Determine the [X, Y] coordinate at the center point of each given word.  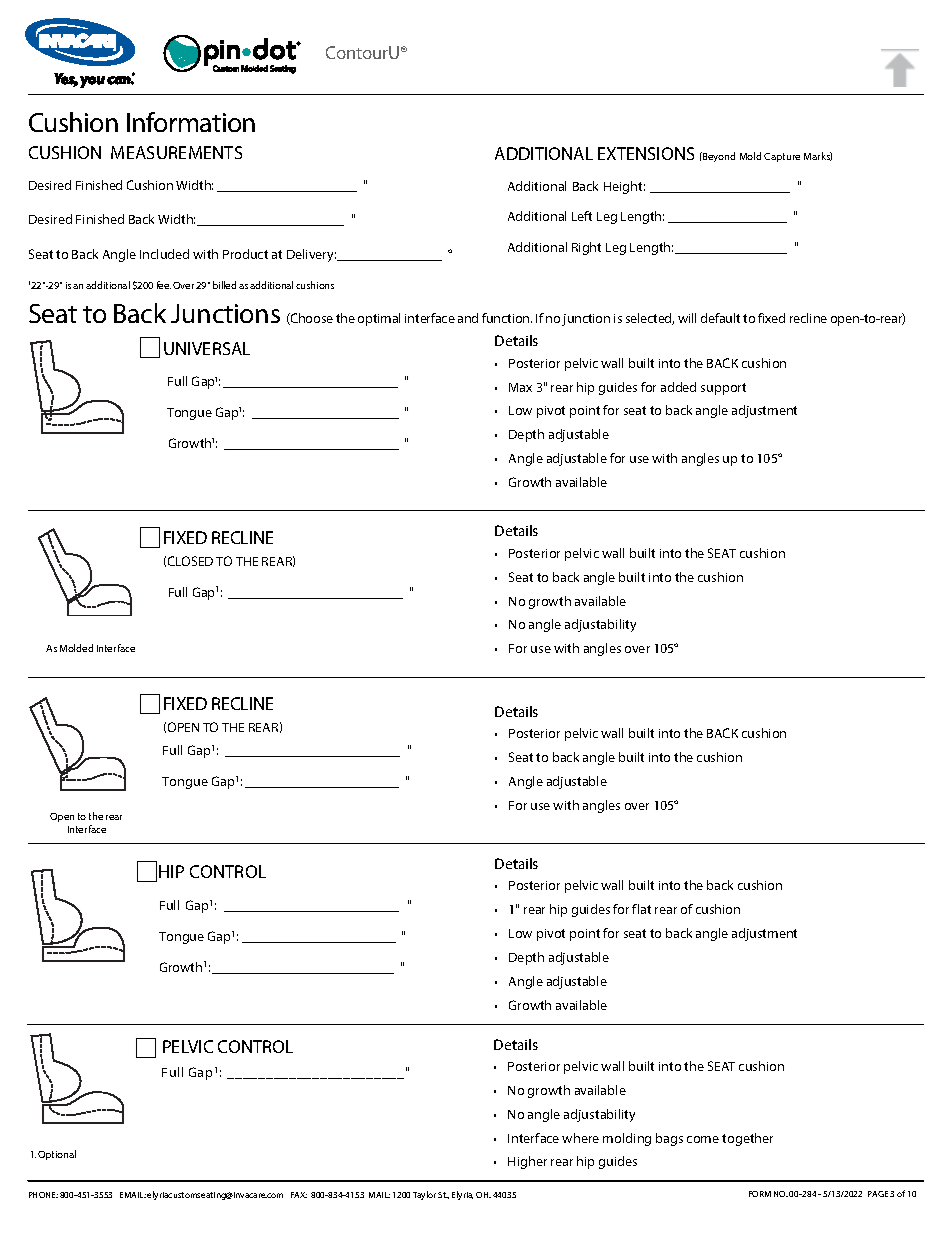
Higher [527, 1162]
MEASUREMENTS [176, 152]
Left [582, 216]
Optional [57, 1155]
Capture [782, 157]
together [747, 1139]
